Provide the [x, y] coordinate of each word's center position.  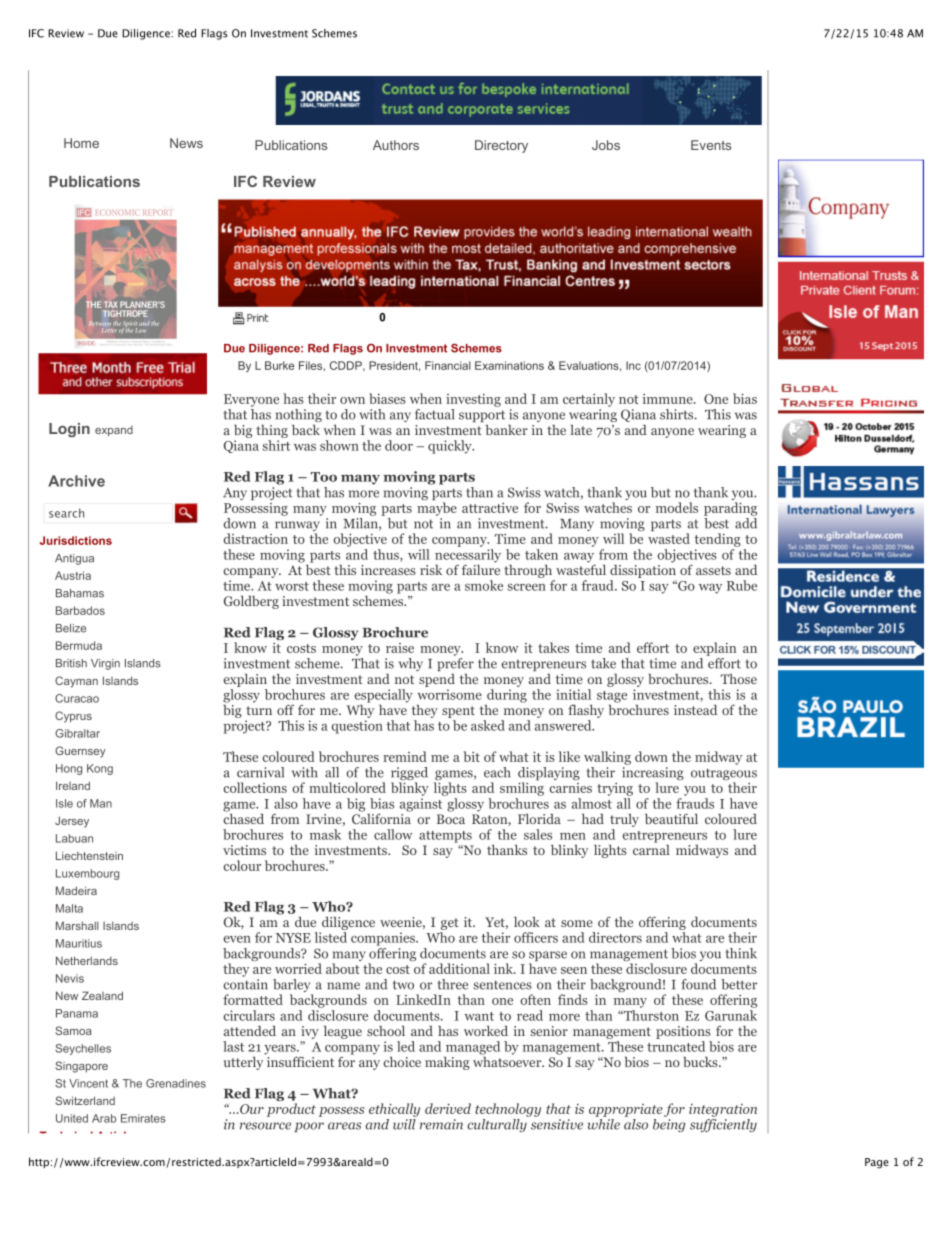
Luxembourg [87, 874]
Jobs [606, 145]
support [482, 416]
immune [669, 399]
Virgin [105, 664]
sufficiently [723, 1125]
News [186, 143]
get [449, 925]
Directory [501, 146]
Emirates [143, 1118]
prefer [456, 664]
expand [114, 431]
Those [739, 679]
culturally [497, 1125]
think [741, 953]
